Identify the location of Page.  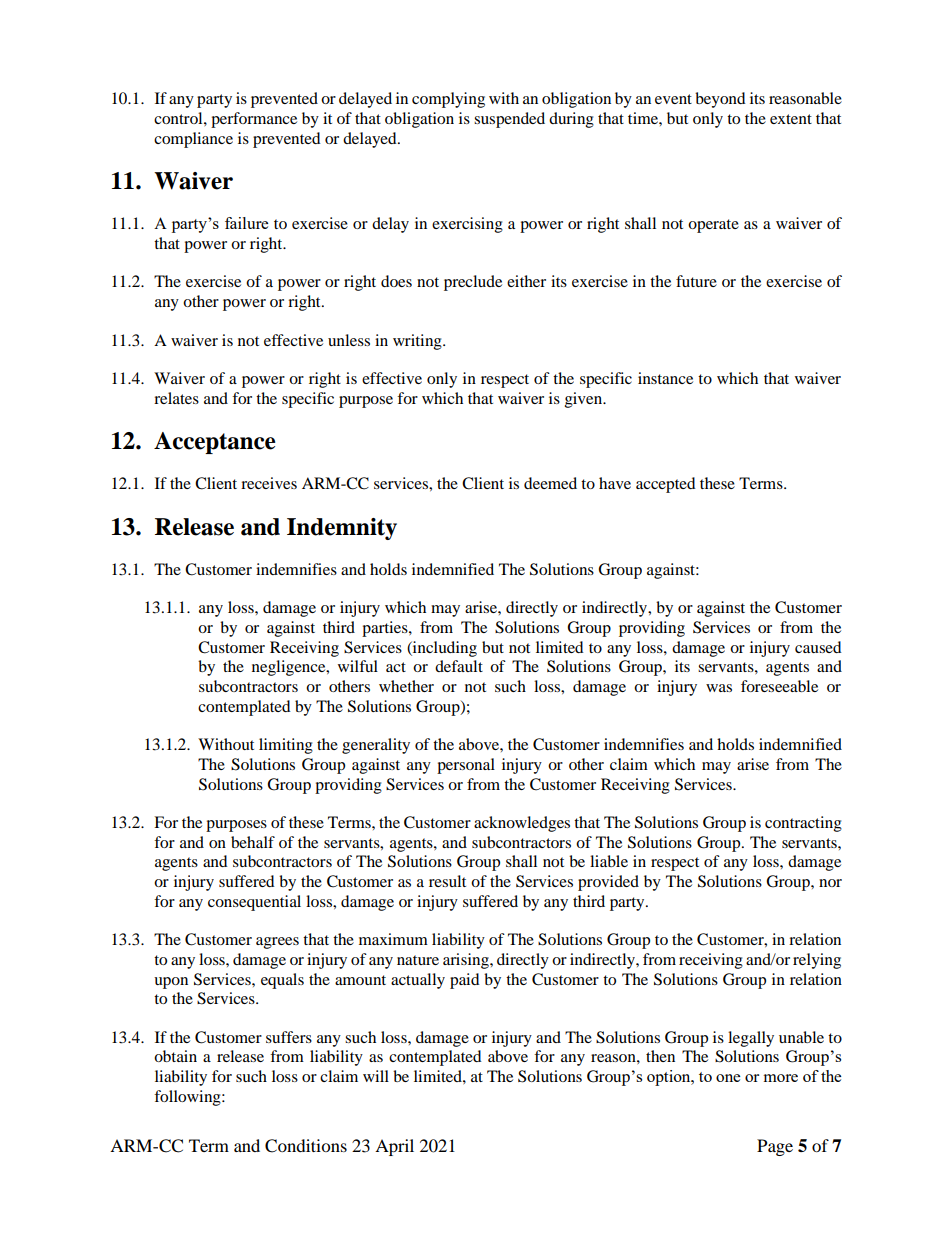
(775, 1147).
